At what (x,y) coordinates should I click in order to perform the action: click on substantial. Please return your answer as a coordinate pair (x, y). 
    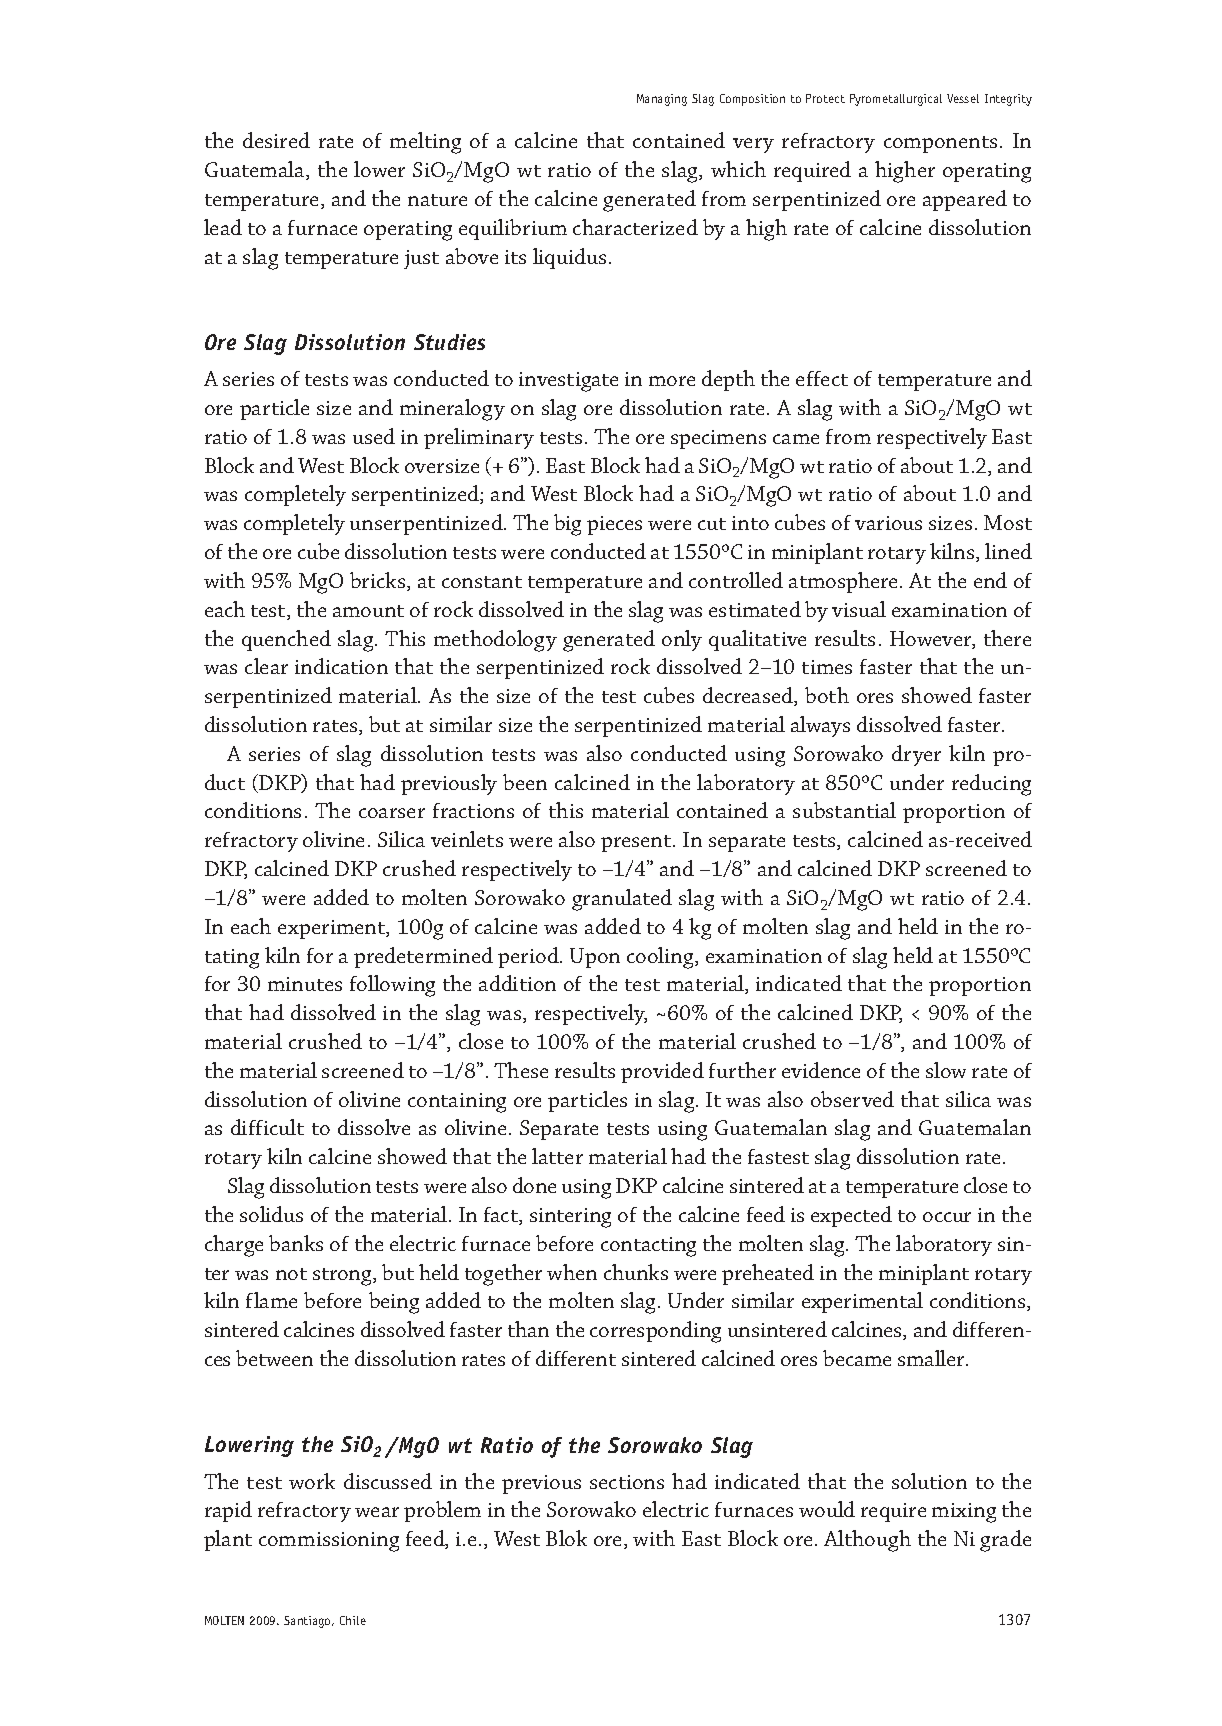
    Looking at the image, I should click on (844, 810).
